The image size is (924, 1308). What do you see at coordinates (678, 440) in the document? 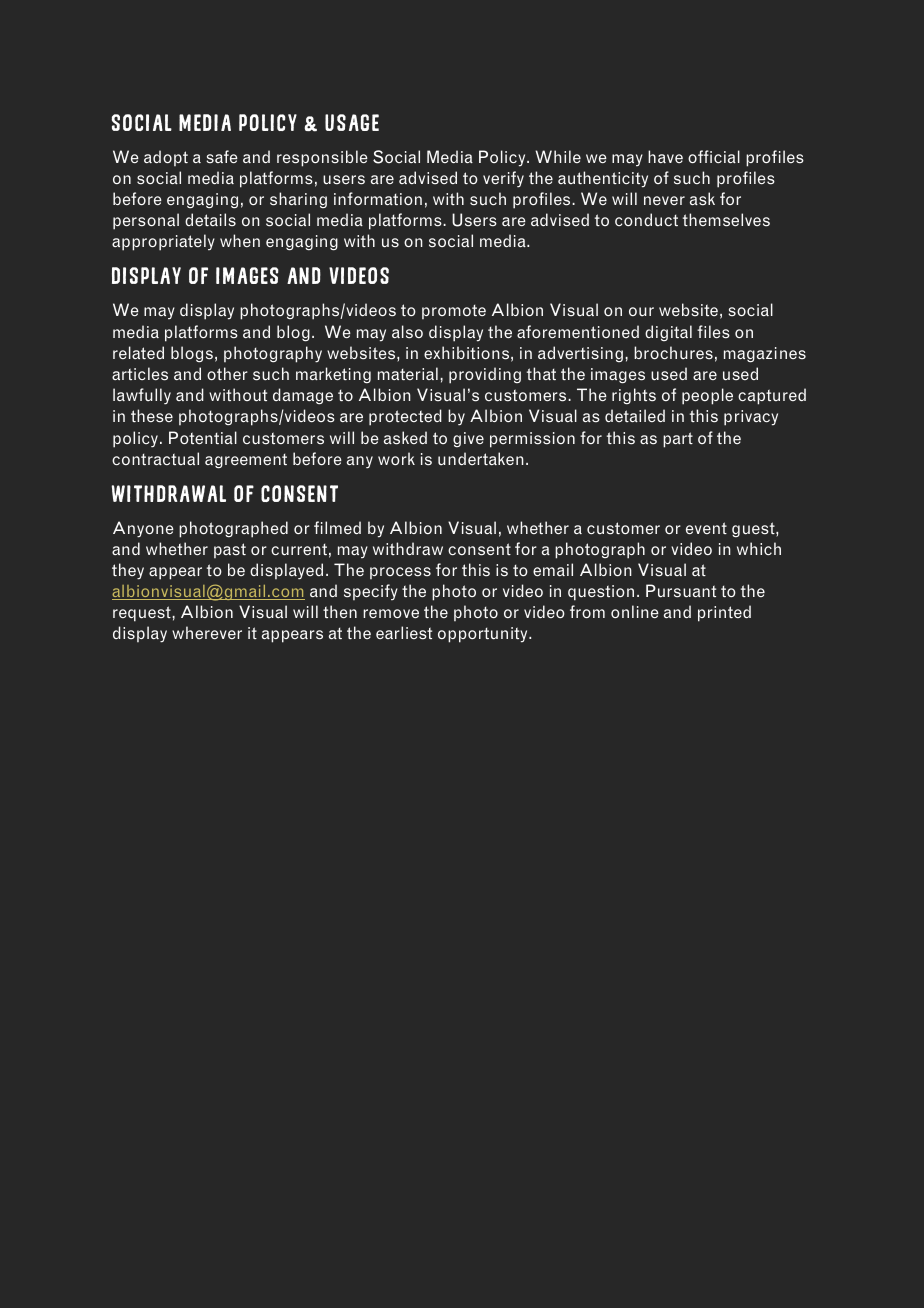
I see `part` at bounding box center [678, 440].
